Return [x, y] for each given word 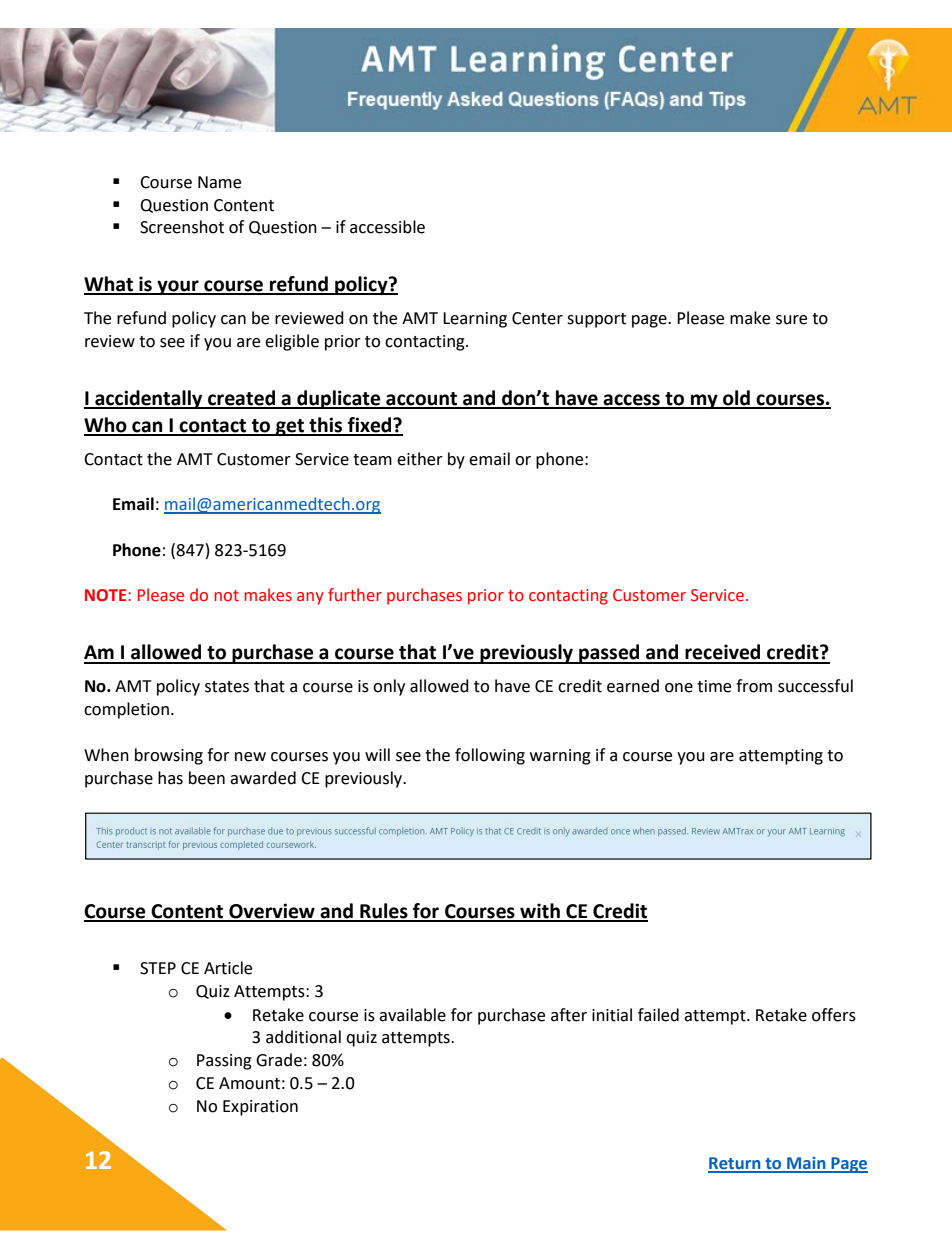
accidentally [149, 399]
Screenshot [182, 227]
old [736, 399]
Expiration [260, 1108]
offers [834, 1015]
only [389, 687]
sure [791, 320]
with [540, 912]
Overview [272, 912]
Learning [475, 320]
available [412, 1015]
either [420, 459]
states [227, 687]
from [754, 686]
